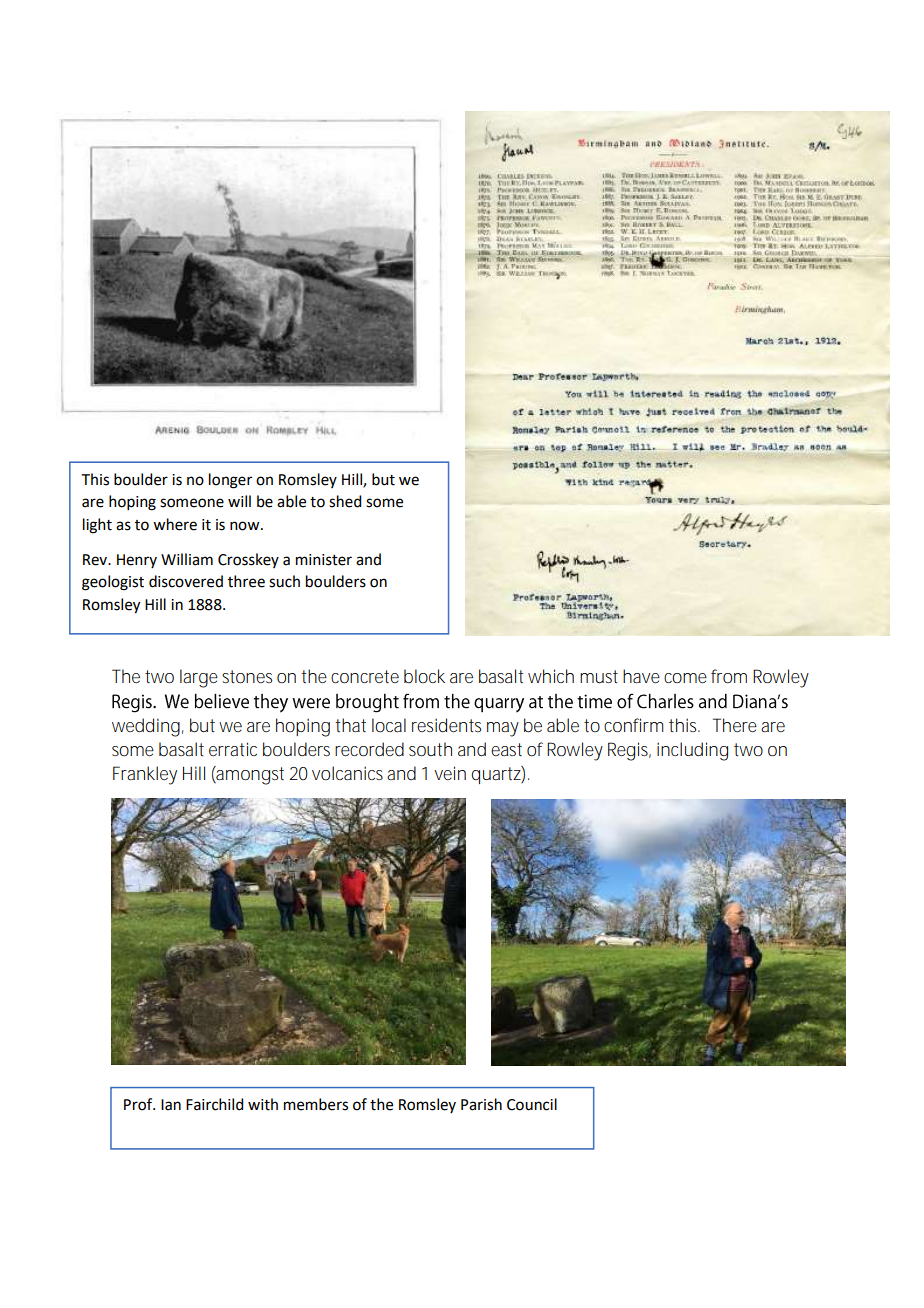  What do you see at coordinates (424, 676) in the image?
I see `block` at bounding box center [424, 676].
